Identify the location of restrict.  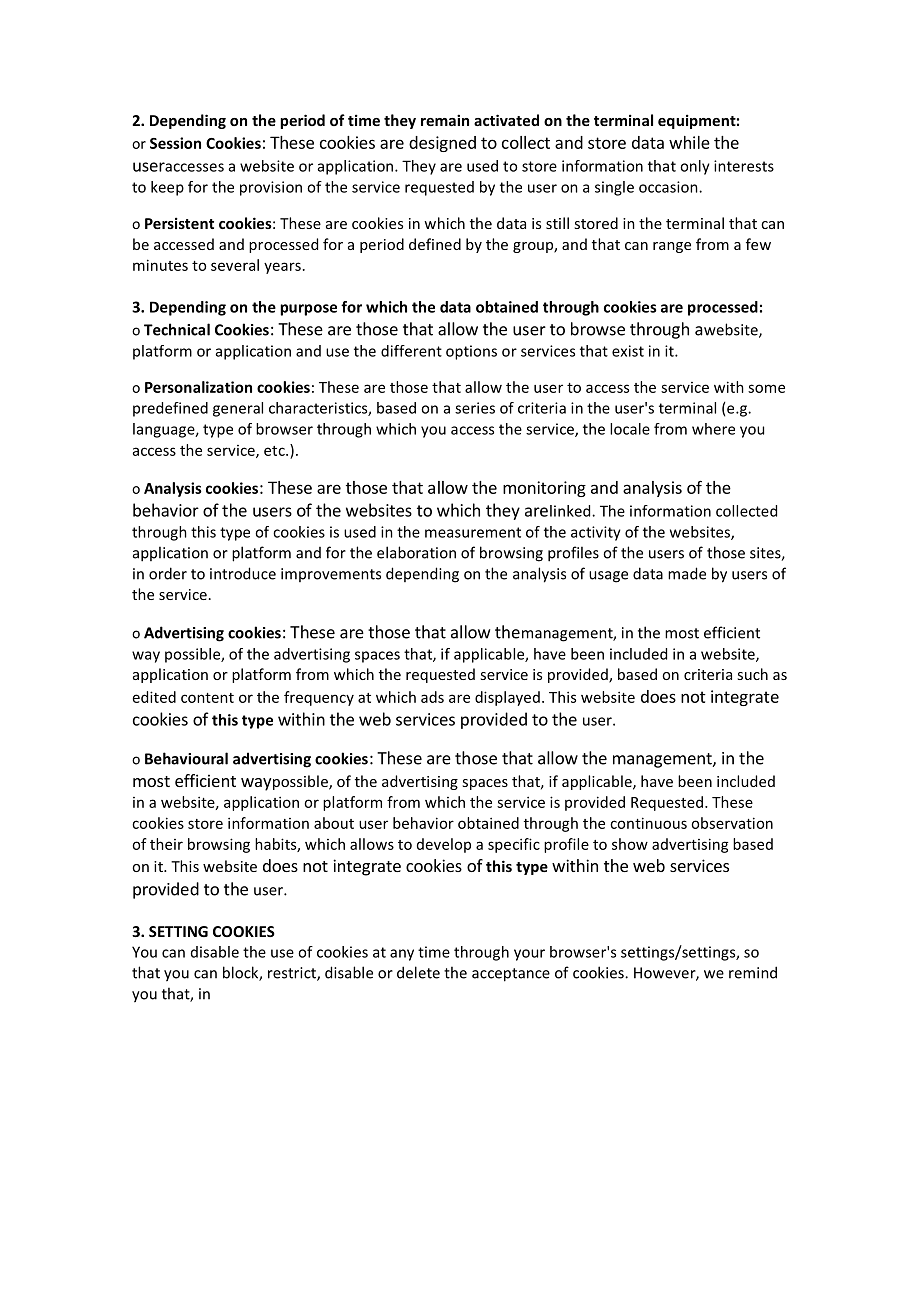
(293, 974).
